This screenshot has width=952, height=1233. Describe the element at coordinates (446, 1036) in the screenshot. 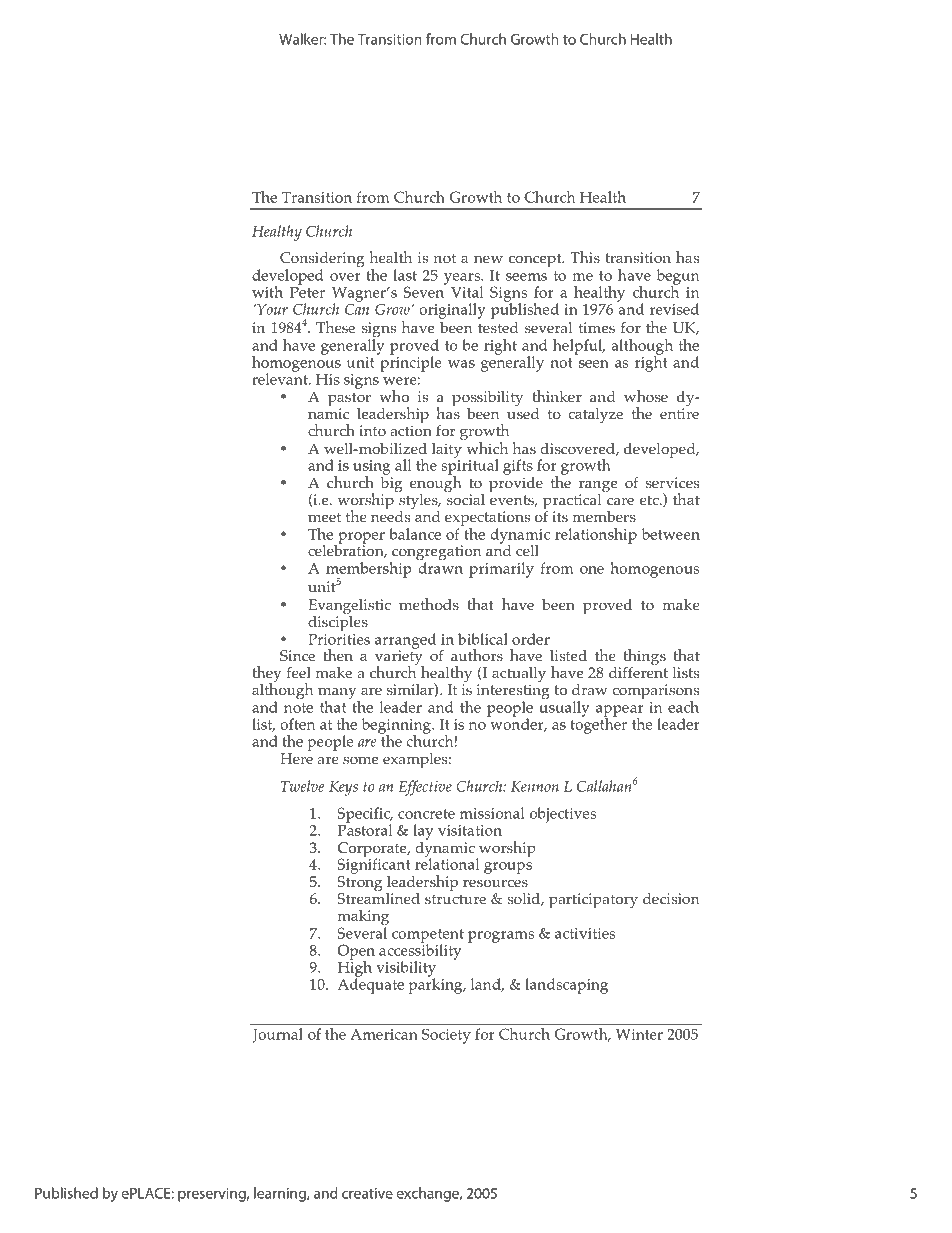

I see `Society` at that location.
